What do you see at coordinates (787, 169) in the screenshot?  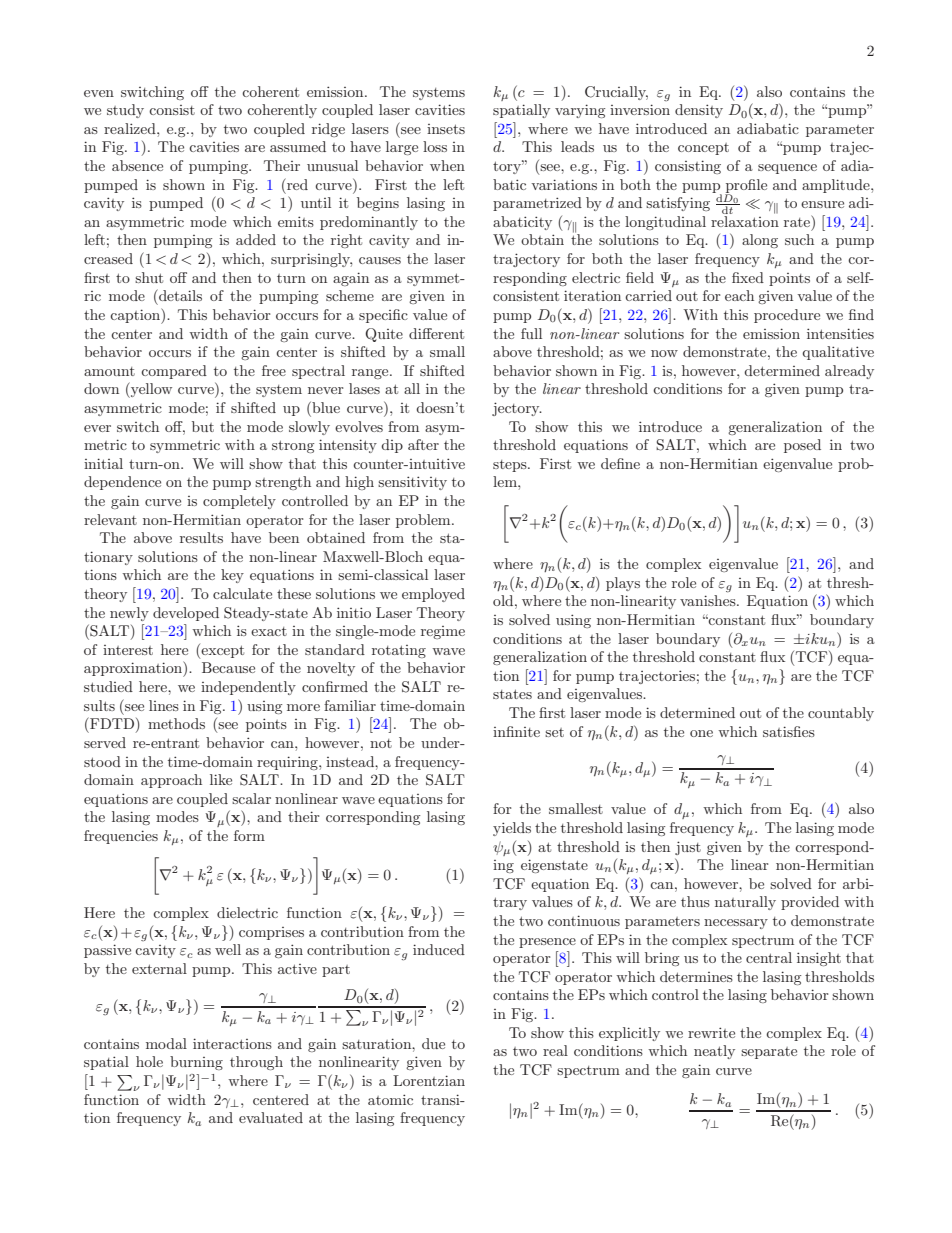 I see `sequence` at bounding box center [787, 169].
